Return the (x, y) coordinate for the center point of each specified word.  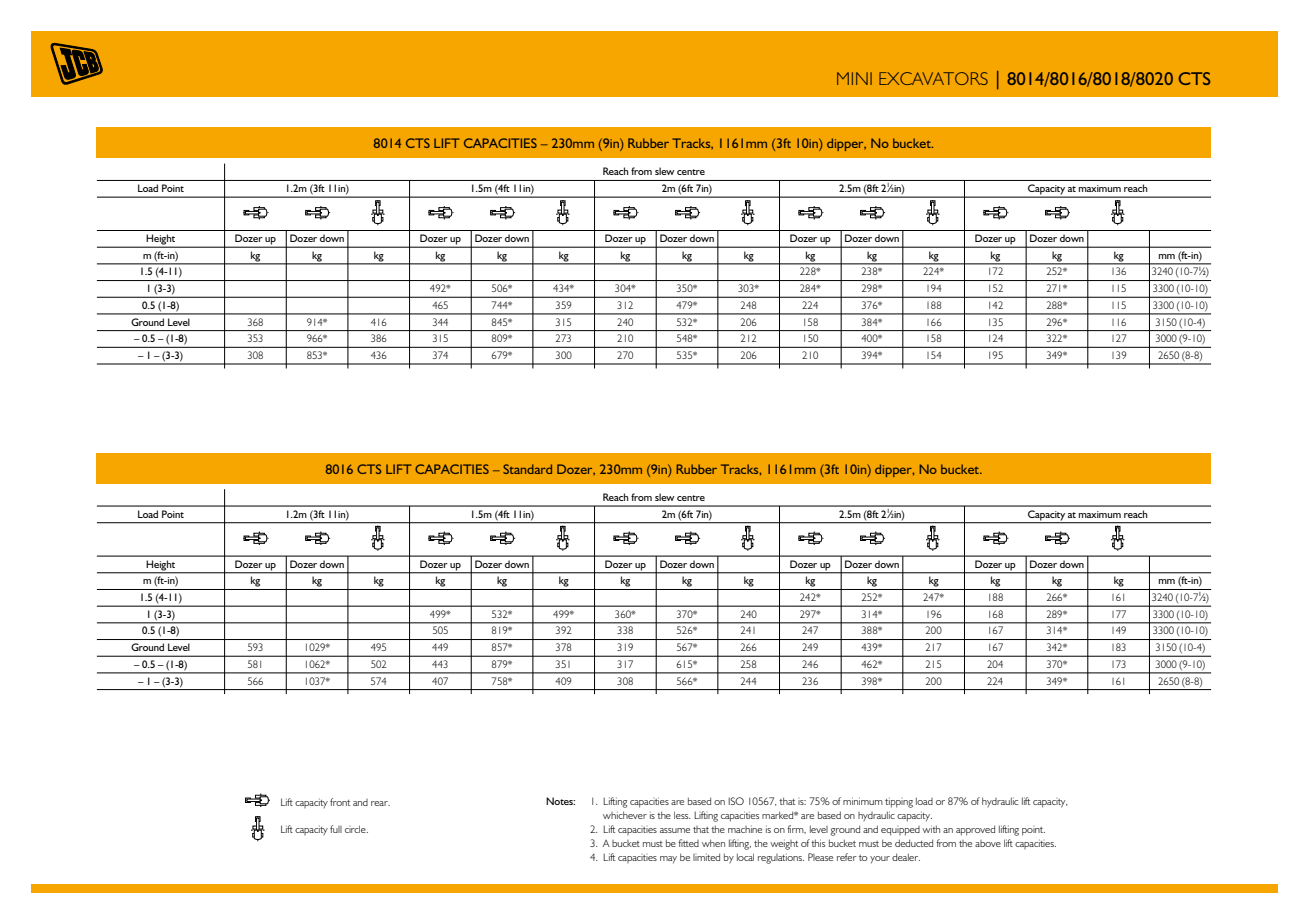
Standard (527, 469)
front (340, 802)
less (682, 815)
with (931, 829)
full (336, 829)
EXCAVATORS (933, 78)
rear (380, 803)
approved (975, 830)
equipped (900, 831)
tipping (899, 802)
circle (356, 829)
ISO (736, 801)
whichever (625, 815)
